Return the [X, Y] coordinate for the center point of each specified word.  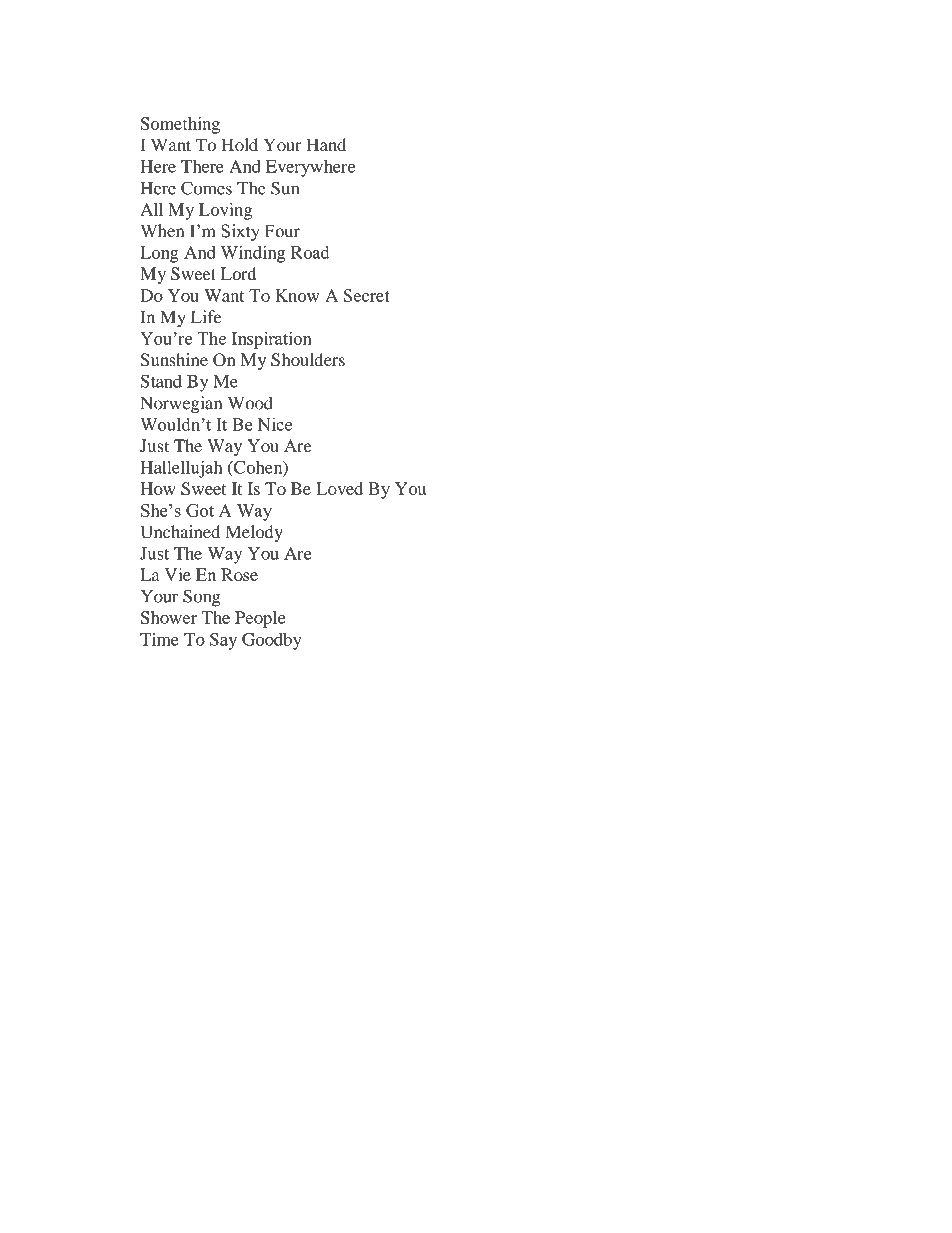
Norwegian [181, 405]
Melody [254, 533]
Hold [239, 145]
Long [159, 254]
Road [310, 252]
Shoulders [308, 360]
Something [180, 125]
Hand [326, 145]
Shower [169, 617]
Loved [339, 488]
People [260, 619]
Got [200, 510]
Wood [250, 403]
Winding [253, 254]
